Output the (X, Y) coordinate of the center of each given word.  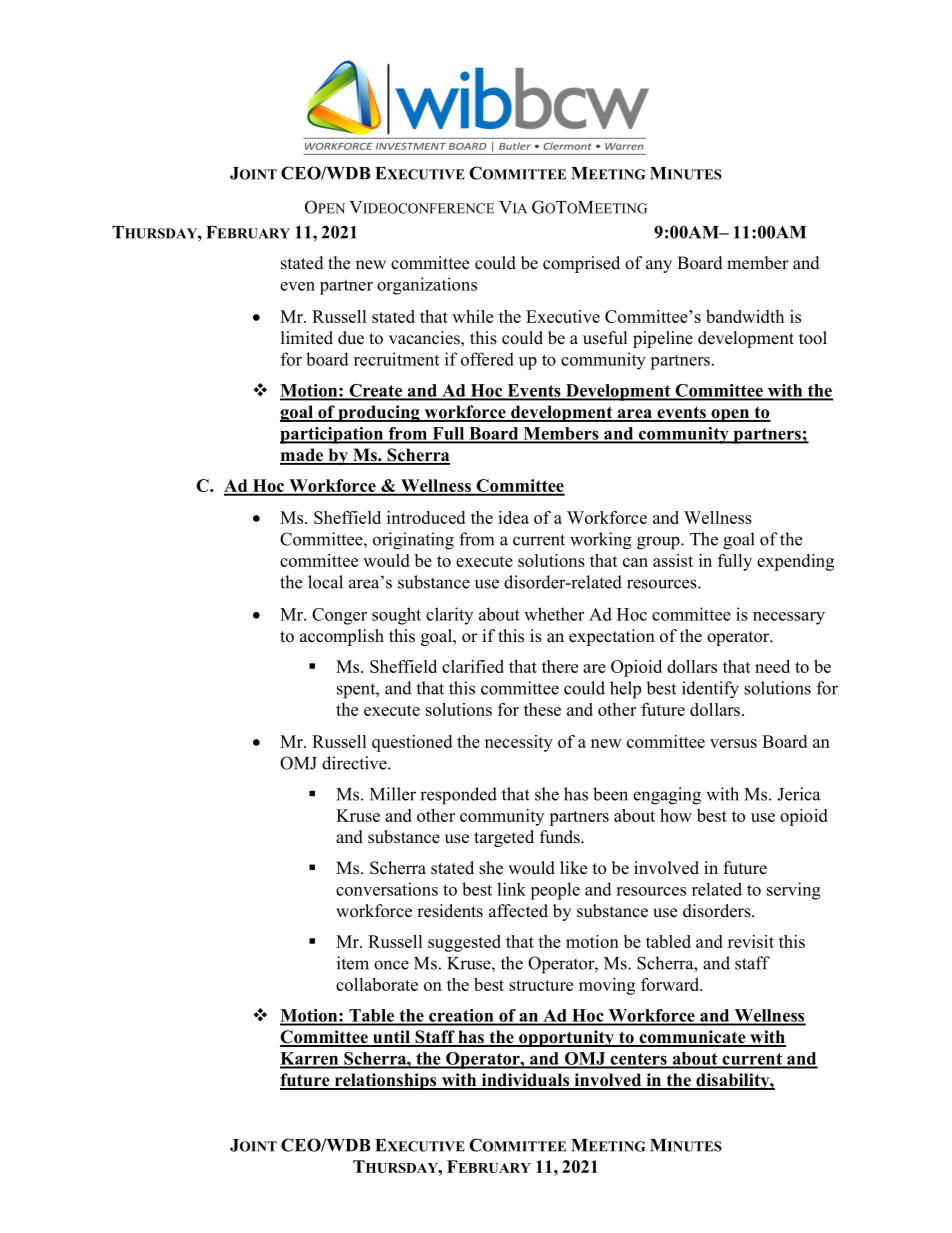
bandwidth (745, 316)
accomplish (342, 637)
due (351, 338)
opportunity (566, 1038)
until (391, 1038)
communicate (692, 1038)
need (772, 666)
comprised (581, 264)
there (560, 666)
